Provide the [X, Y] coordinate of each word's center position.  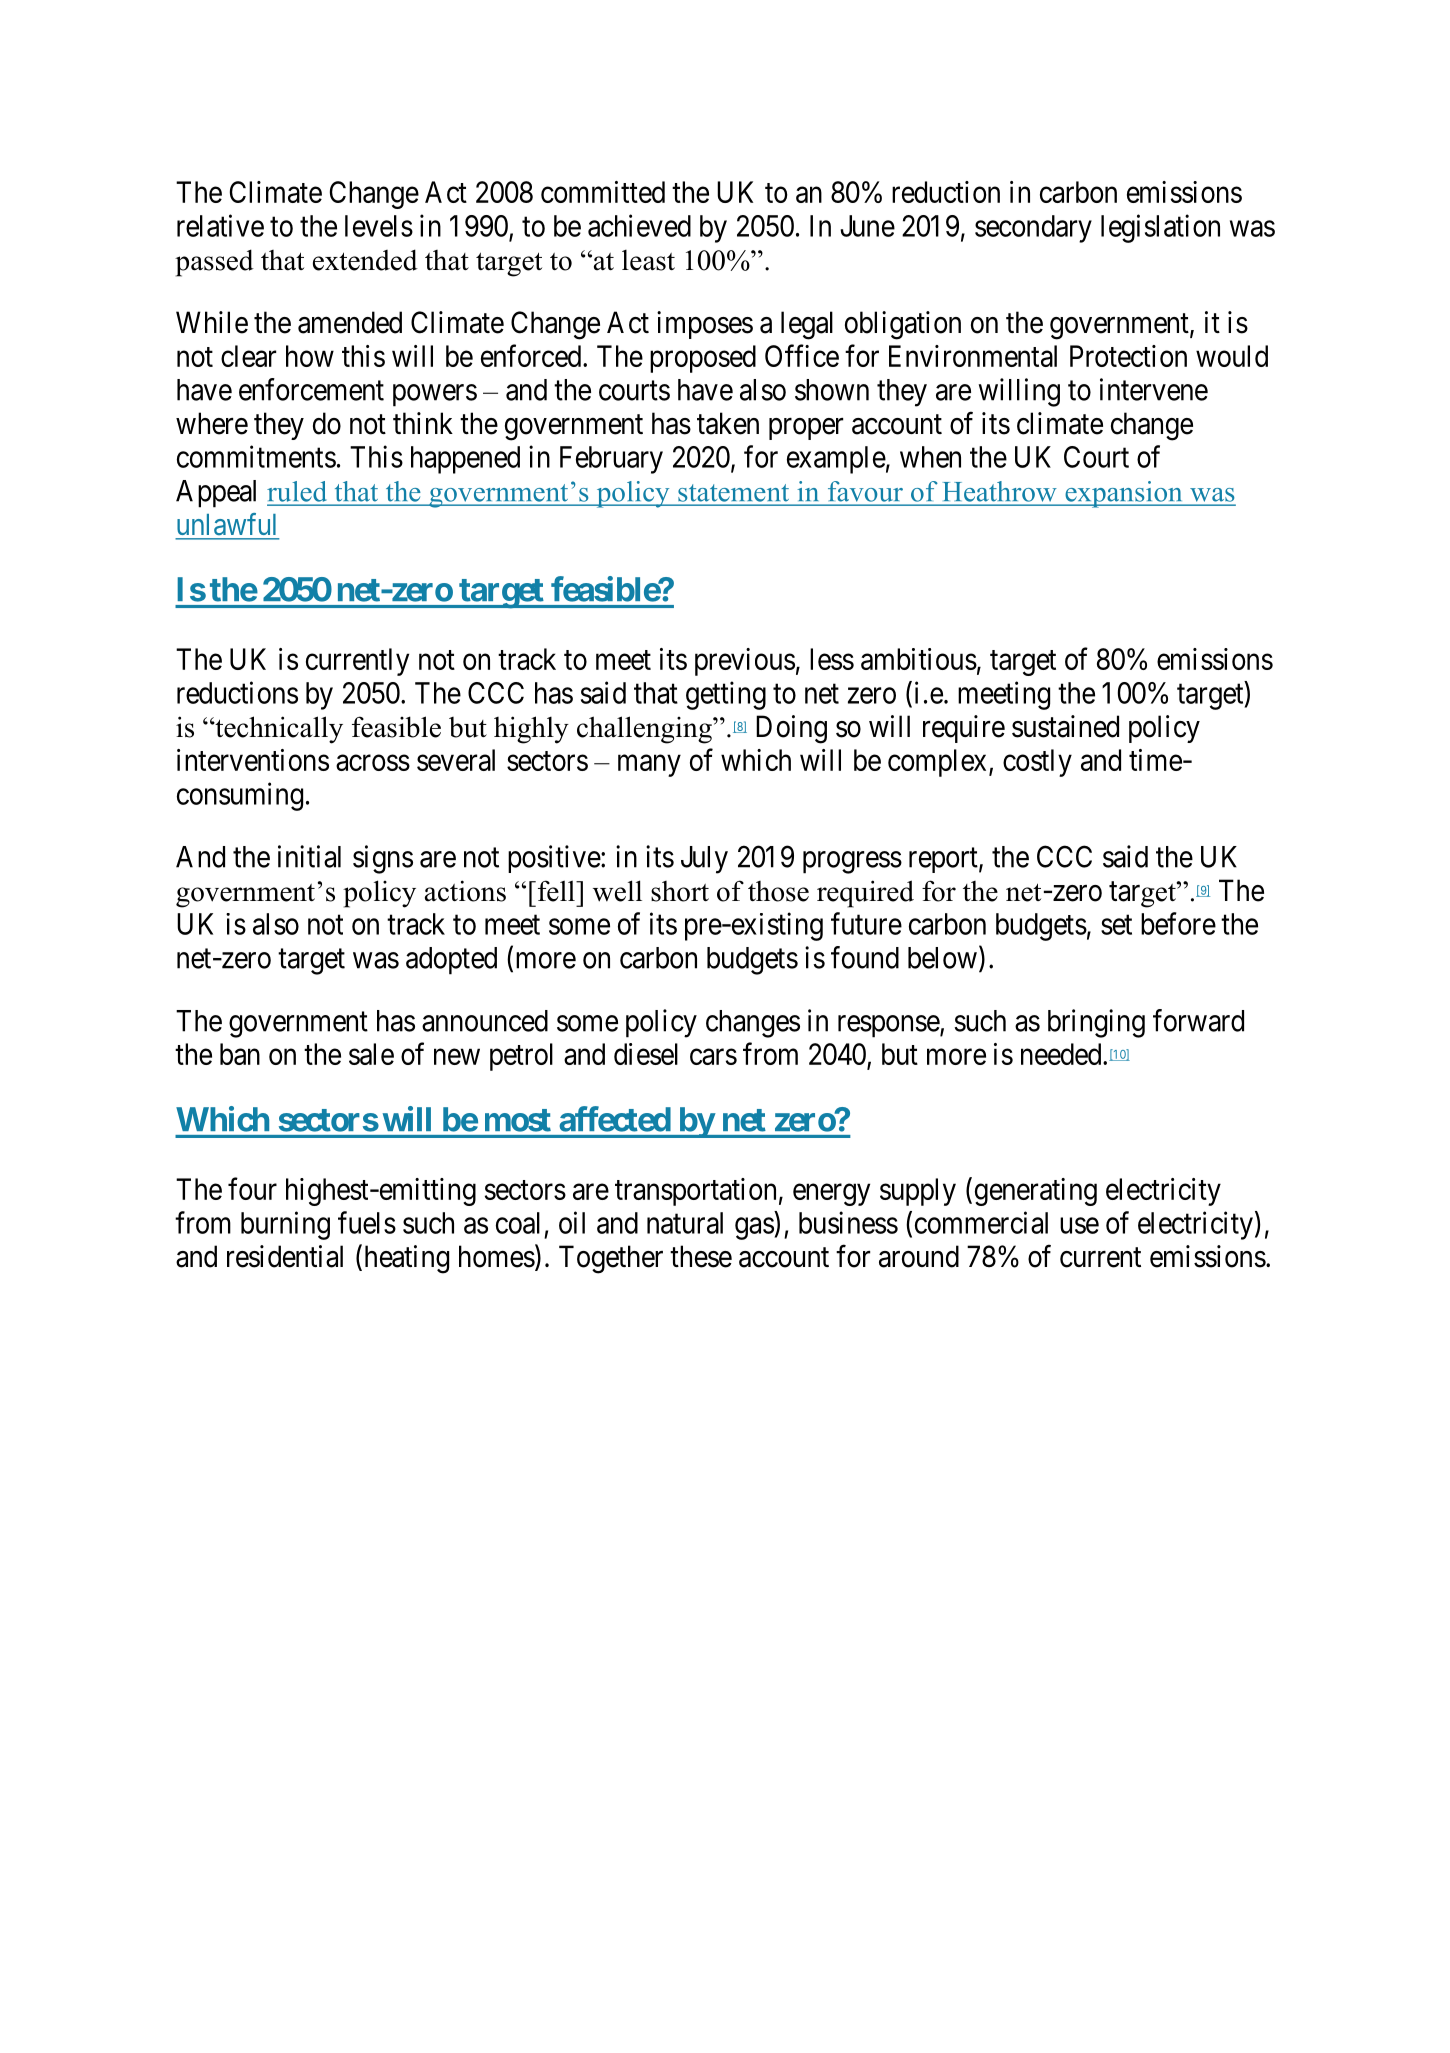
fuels [367, 1222]
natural [685, 1223]
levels [379, 226]
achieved [639, 225]
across [373, 763]
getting [726, 695]
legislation [1160, 228]
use [1079, 1225]
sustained [1065, 726]
